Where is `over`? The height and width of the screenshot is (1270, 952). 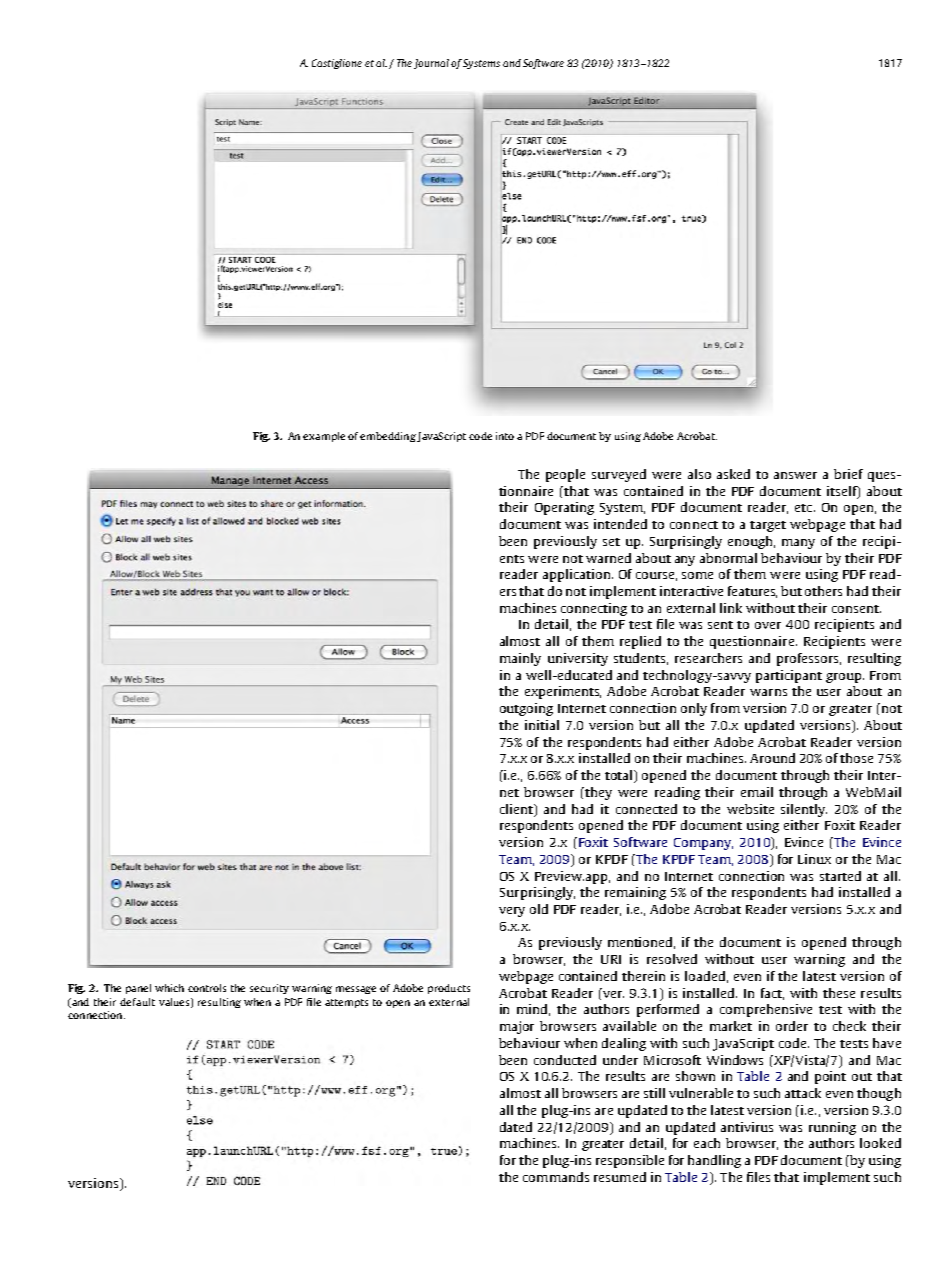
over is located at coordinates (768, 625).
